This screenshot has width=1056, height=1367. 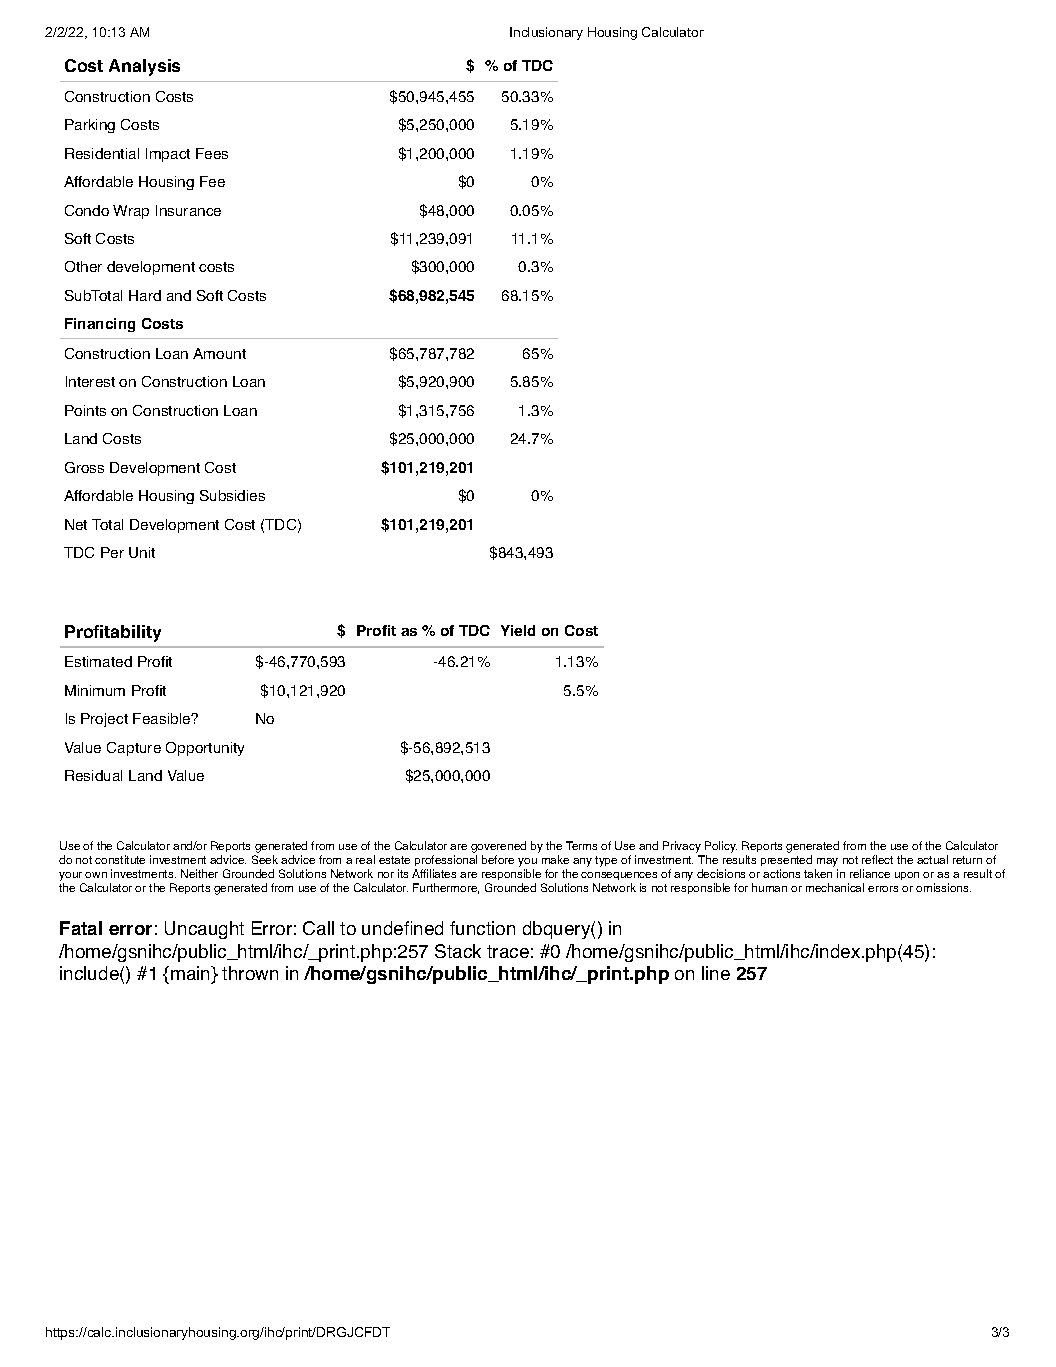 I want to click on Subsidies, so click(x=232, y=495).
